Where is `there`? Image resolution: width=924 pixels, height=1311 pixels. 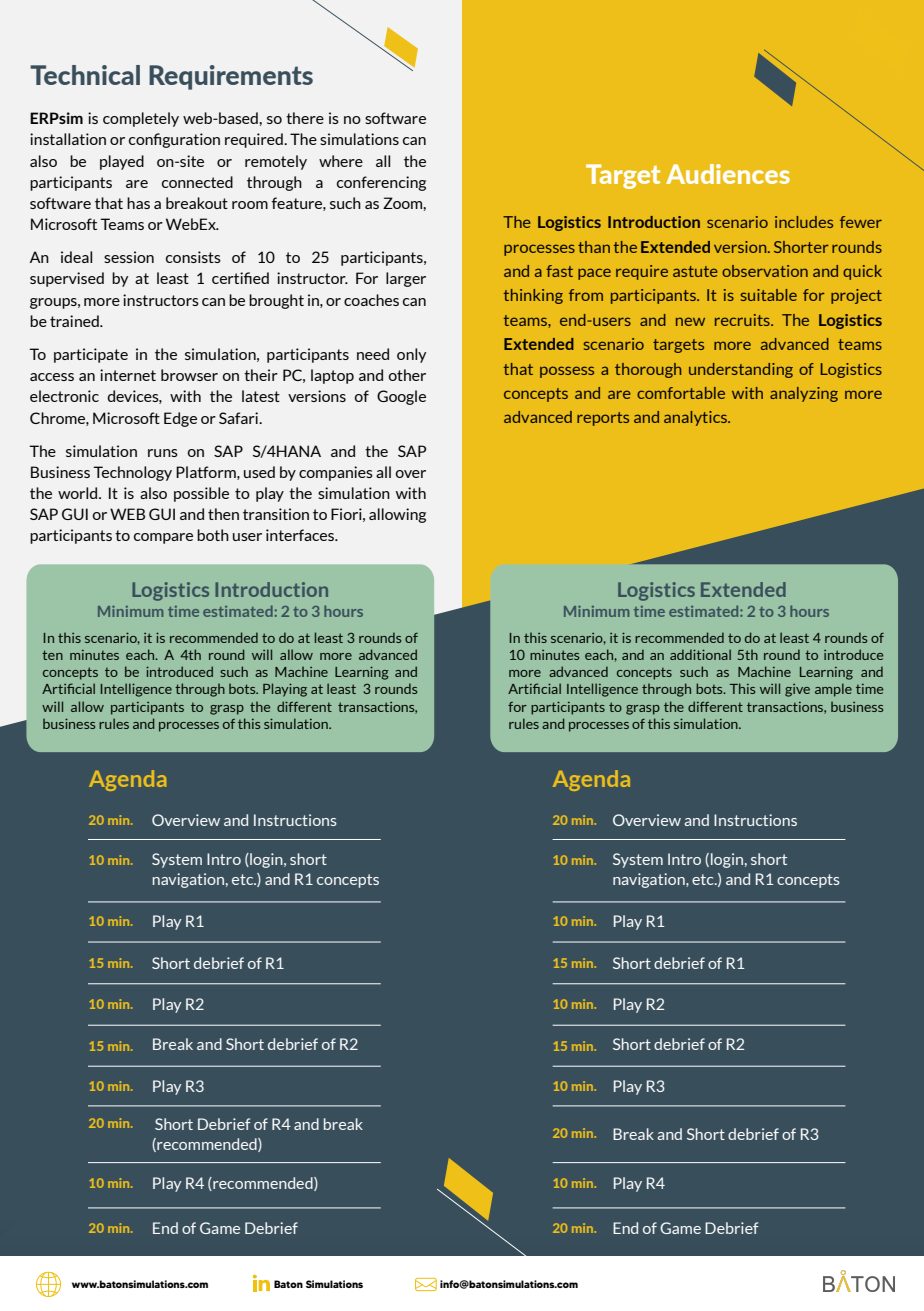 there is located at coordinates (305, 118).
